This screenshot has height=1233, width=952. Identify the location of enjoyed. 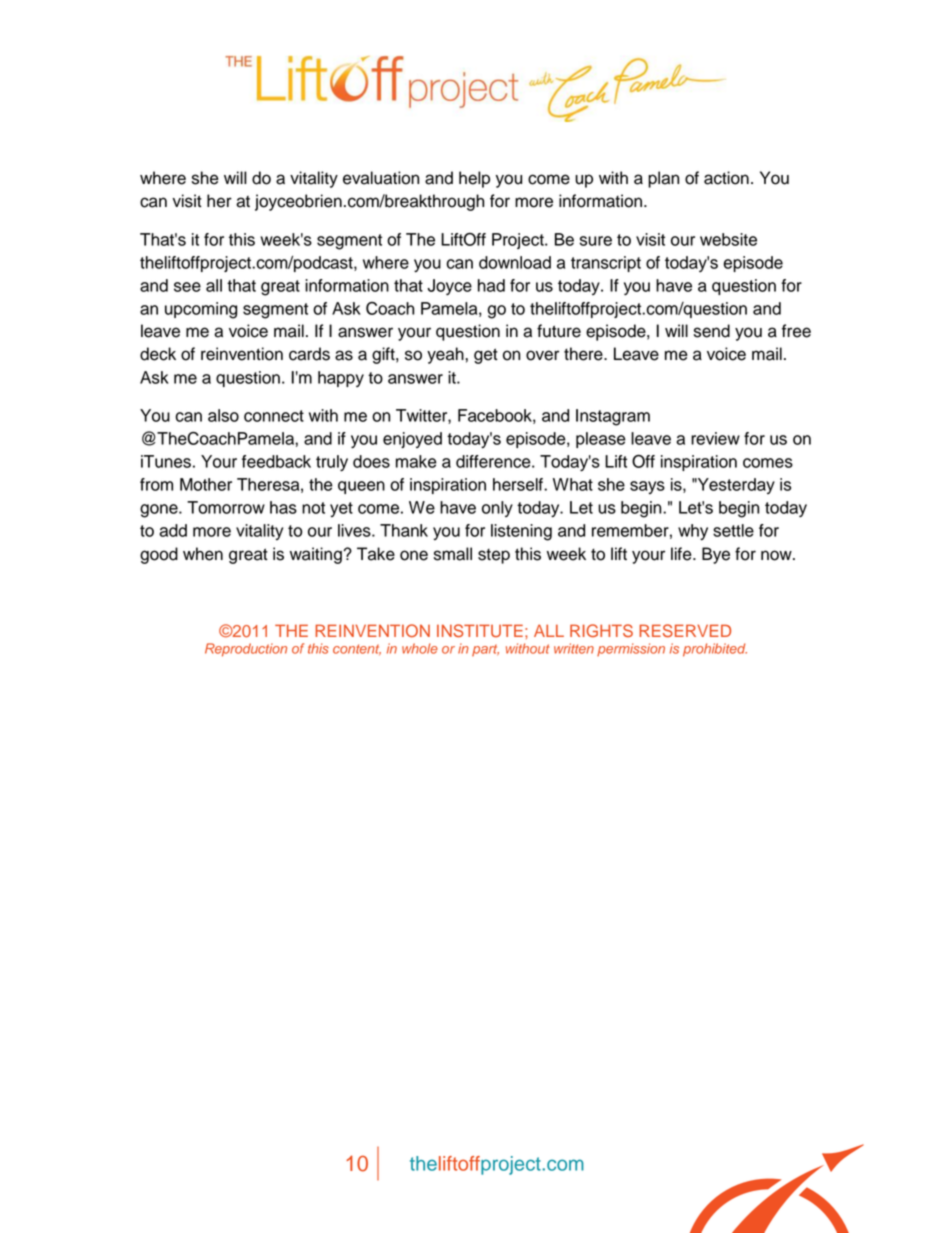
(412, 440).
